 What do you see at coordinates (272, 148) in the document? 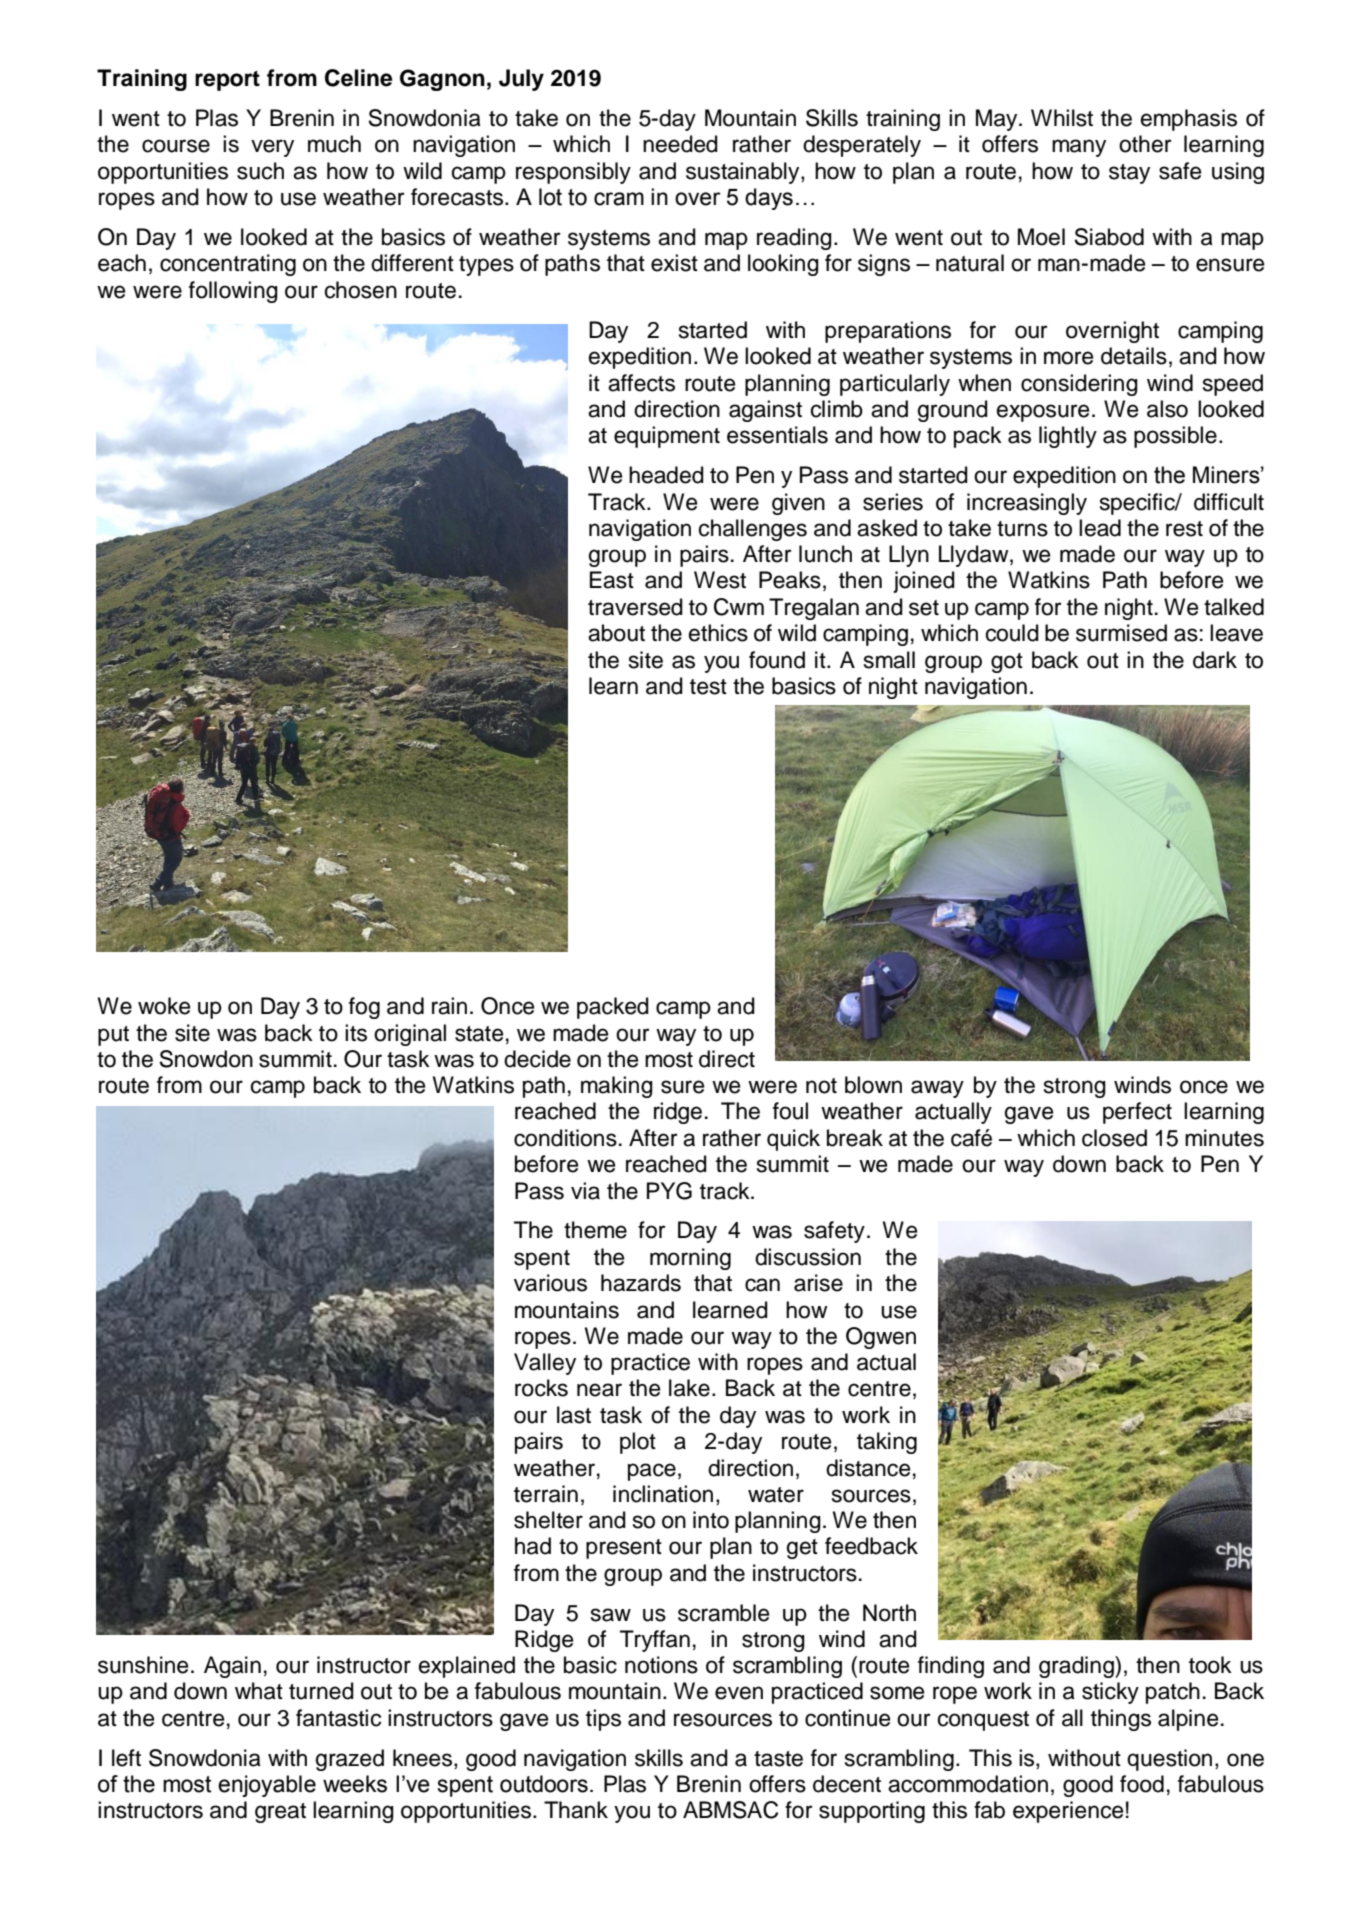
I see `very` at bounding box center [272, 148].
